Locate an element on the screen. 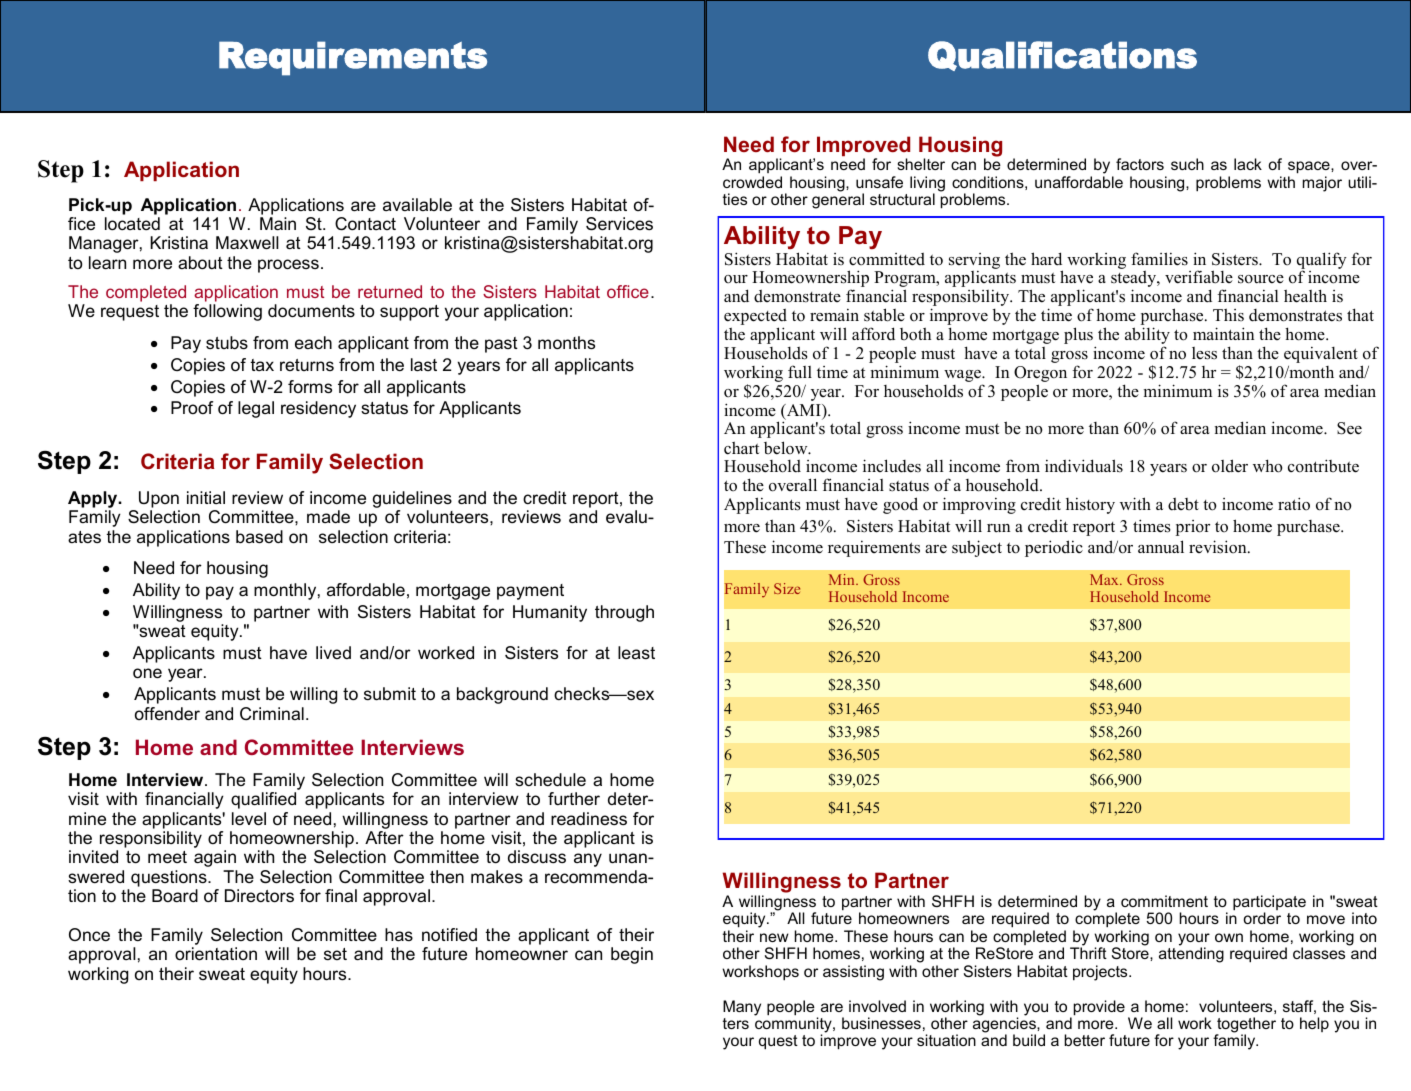 This screenshot has height=1091, width=1411. Maxwell is located at coordinates (247, 243).
